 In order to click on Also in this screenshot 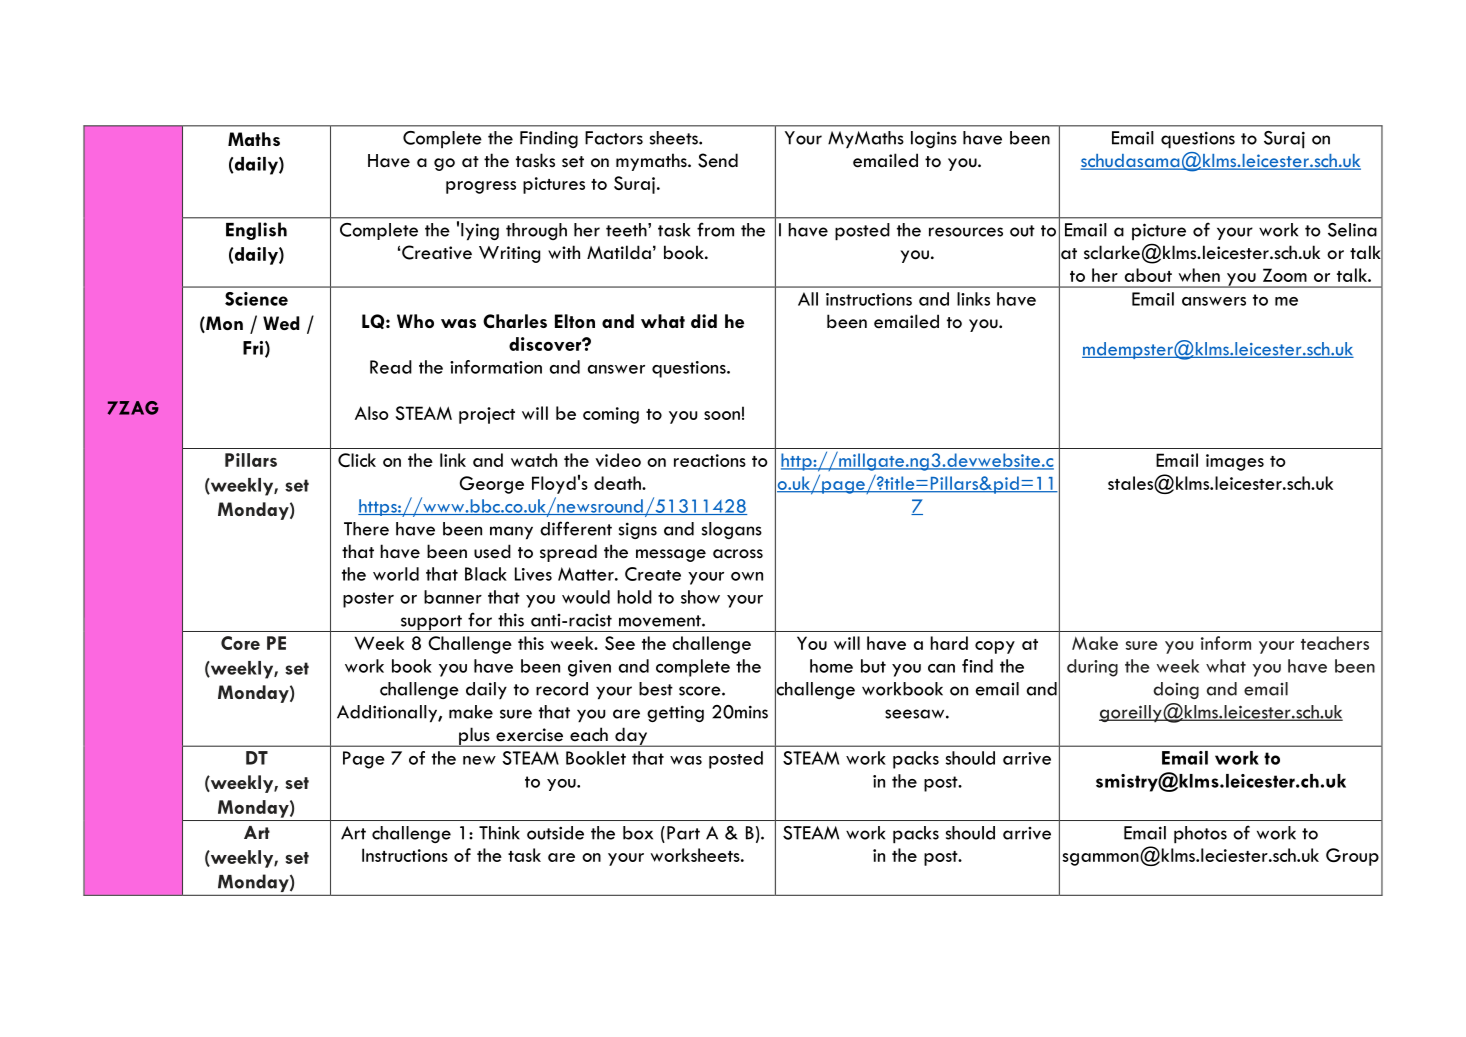, I will do `click(372, 413)`.
